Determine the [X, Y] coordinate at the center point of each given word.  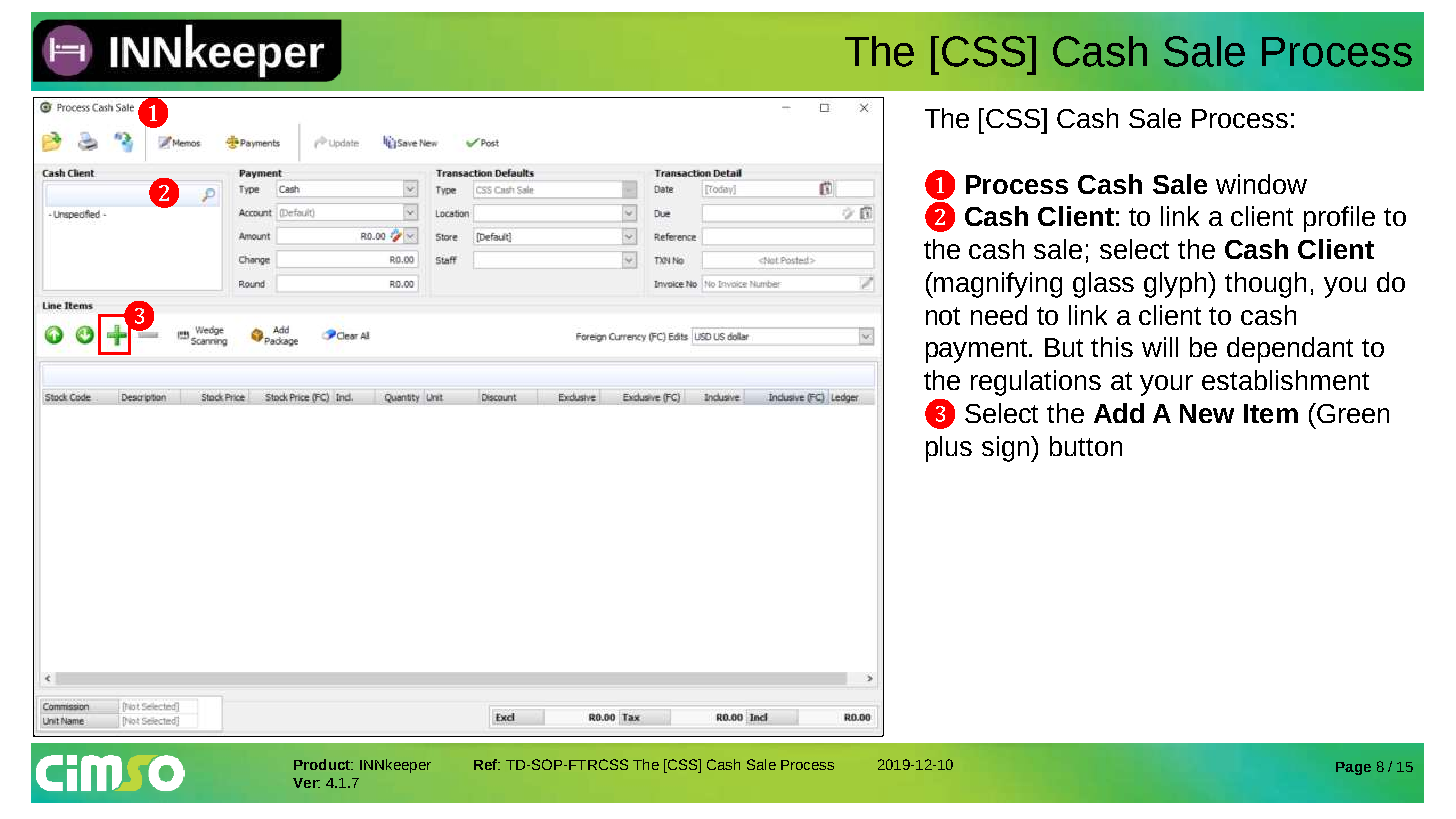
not [943, 316]
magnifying [997, 285]
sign [1007, 449]
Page [1353, 768]
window [1261, 184]
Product [323, 764]
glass [1103, 285]
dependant [1290, 350]
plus [949, 449]
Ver [306, 783]
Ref [486, 764]
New [1207, 413]
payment [978, 351]
